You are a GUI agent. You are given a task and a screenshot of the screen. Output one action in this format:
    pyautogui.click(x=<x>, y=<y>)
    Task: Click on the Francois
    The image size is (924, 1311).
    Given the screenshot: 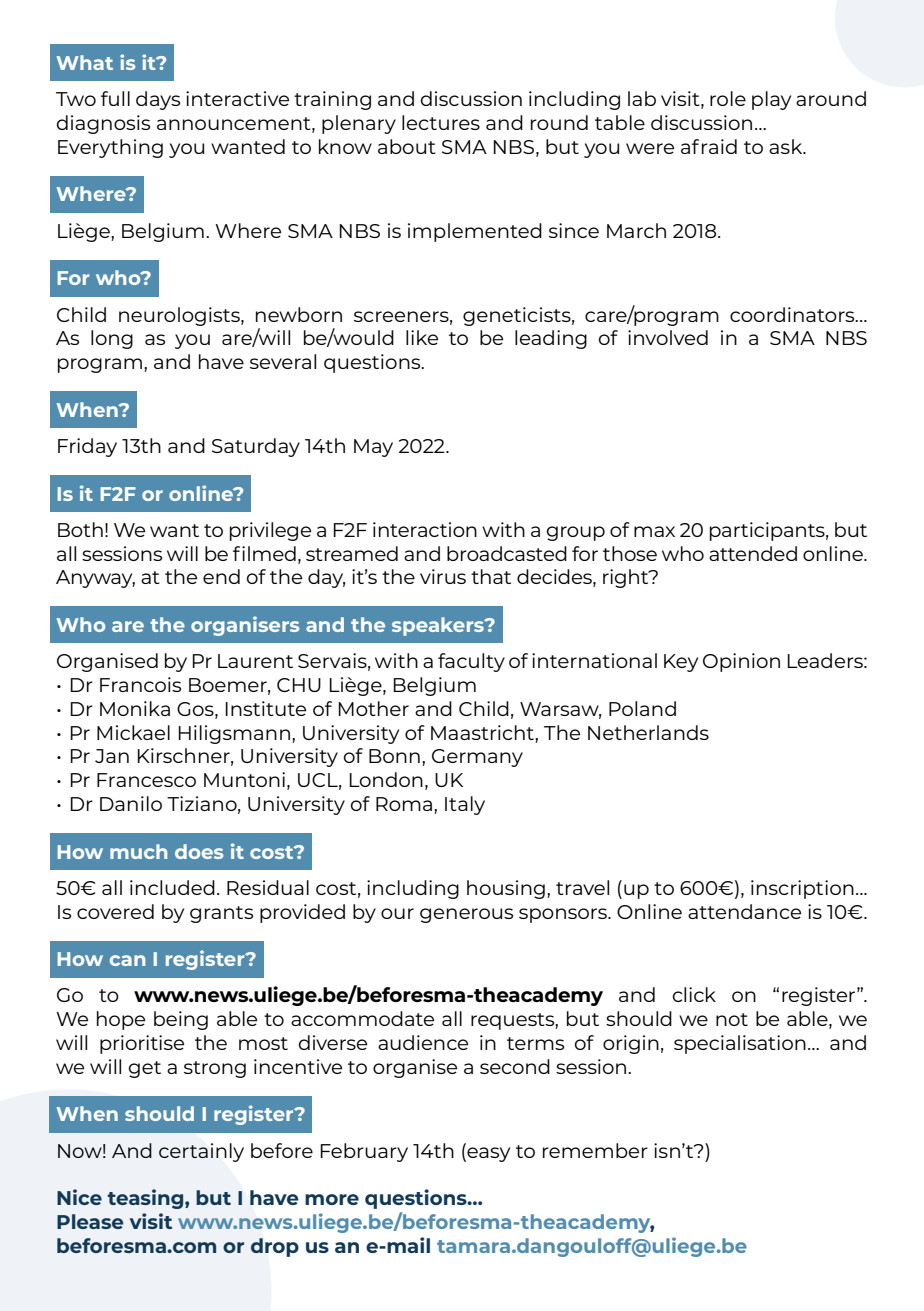 What is the action you would take?
    pyautogui.click(x=140, y=684)
